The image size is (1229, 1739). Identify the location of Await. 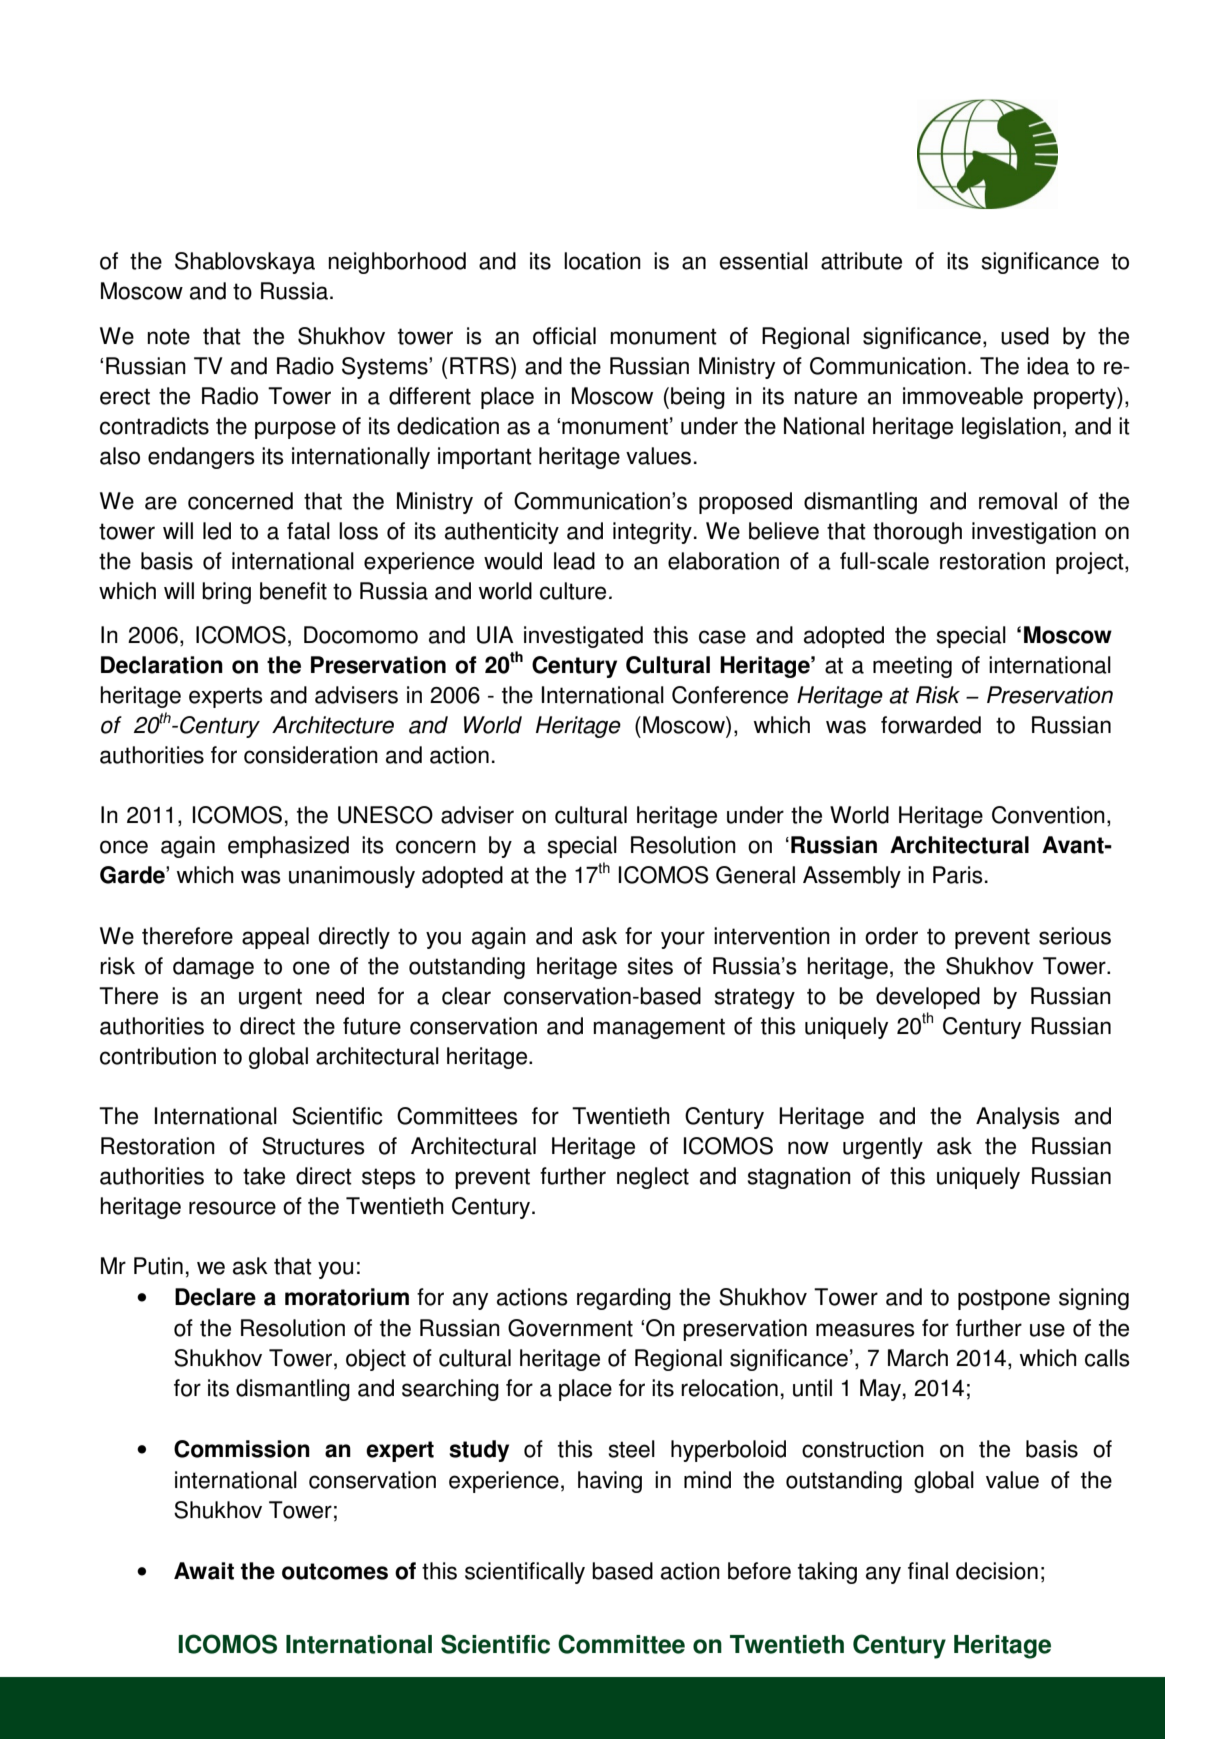
(204, 1571).
